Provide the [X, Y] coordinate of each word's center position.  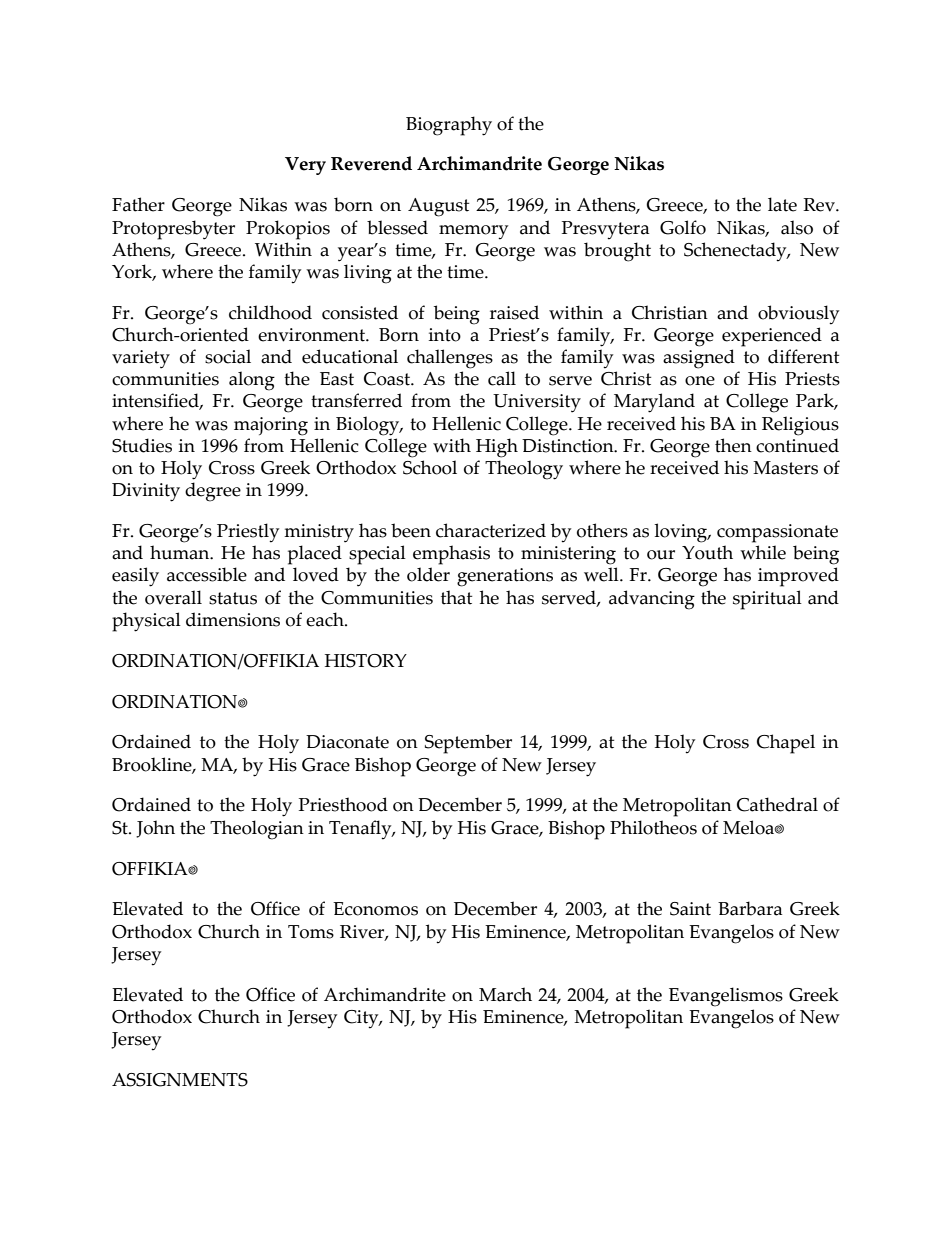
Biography [449, 126]
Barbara [750, 908]
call [502, 378]
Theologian [257, 830]
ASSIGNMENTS [180, 1080]
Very [305, 166]
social [228, 356]
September [468, 744]
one [700, 381]
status [233, 598]
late [782, 204]
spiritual [767, 600]
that [456, 597]
